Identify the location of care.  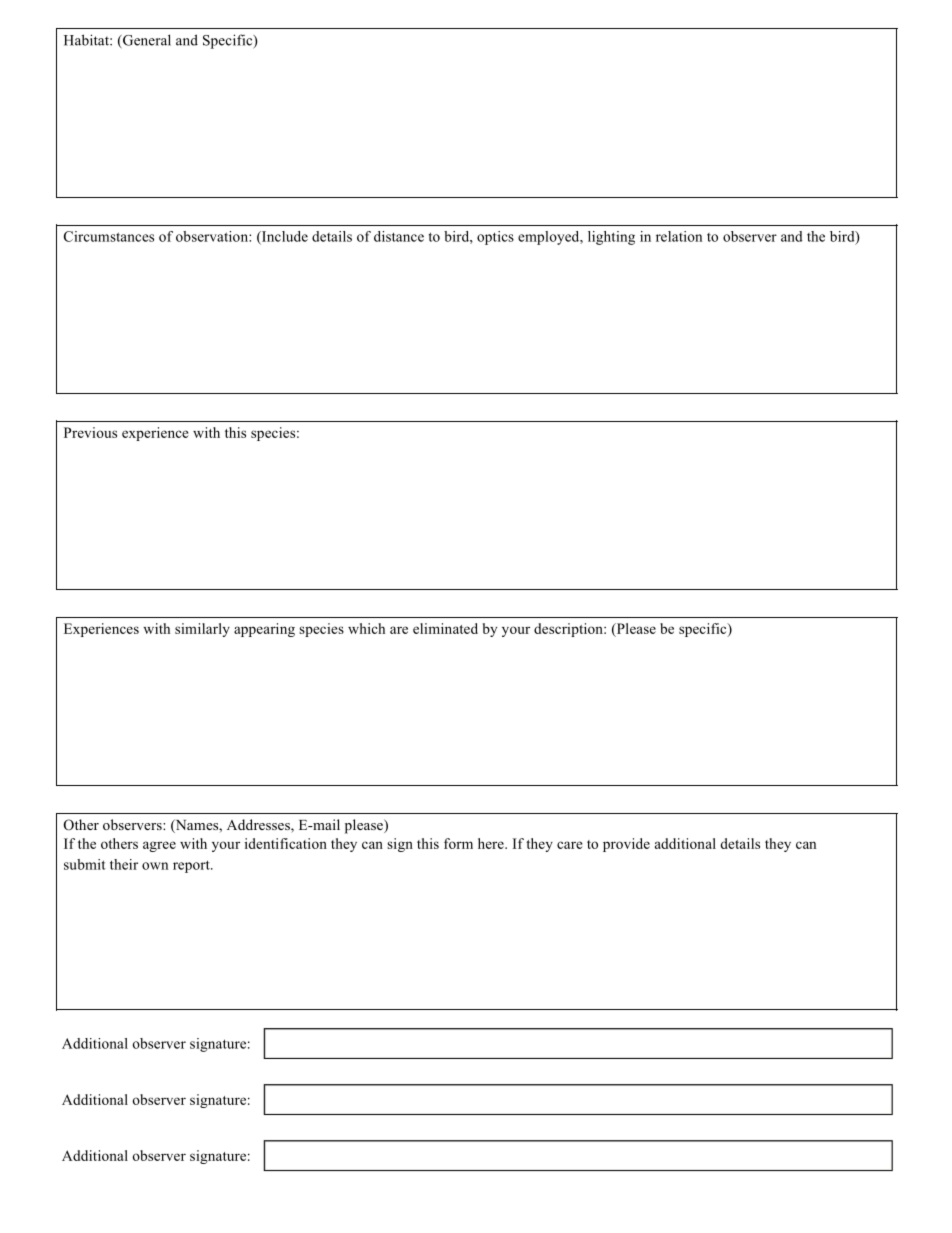
(570, 845).
